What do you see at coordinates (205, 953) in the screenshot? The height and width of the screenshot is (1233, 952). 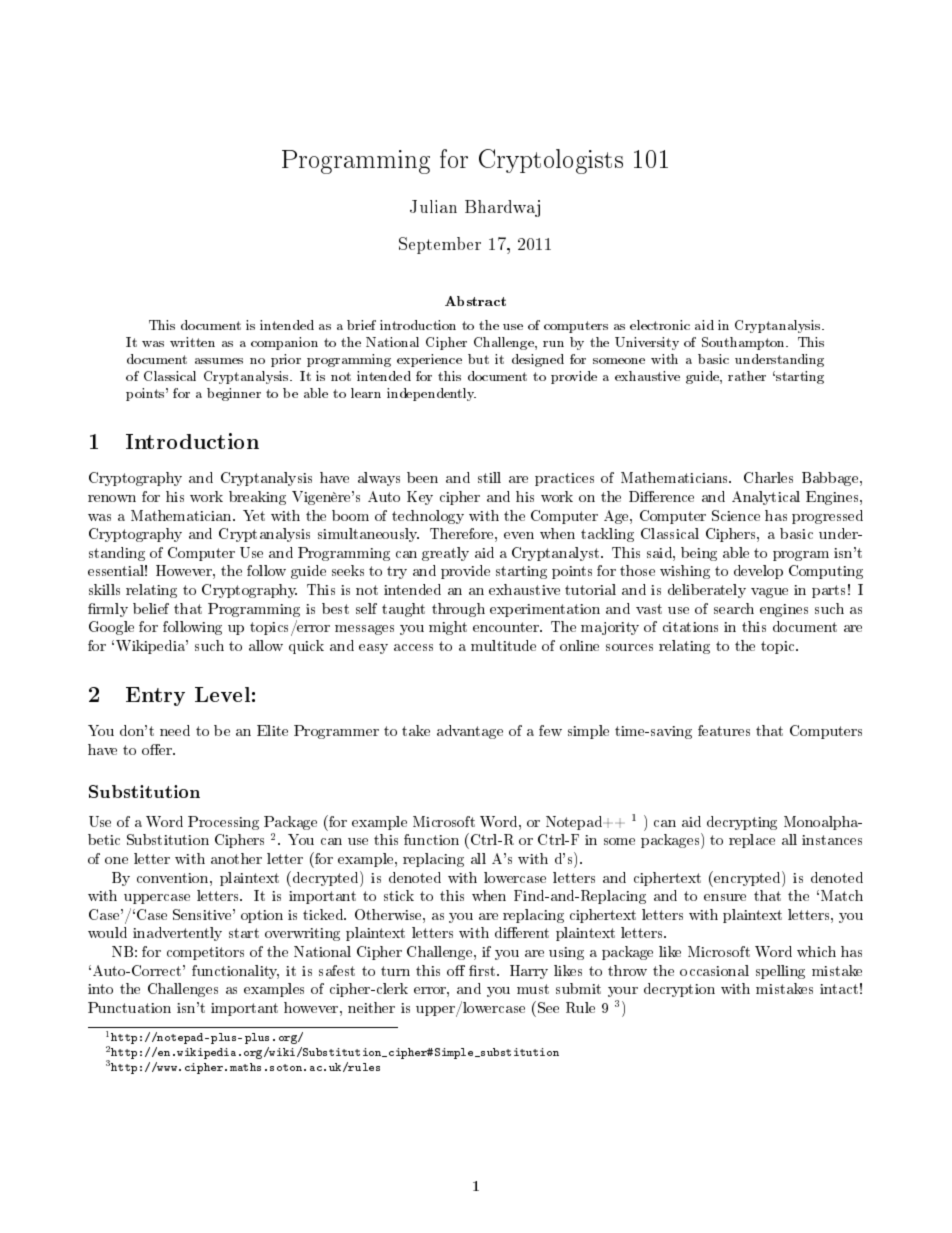 I see `competitors` at bounding box center [205, 953].
